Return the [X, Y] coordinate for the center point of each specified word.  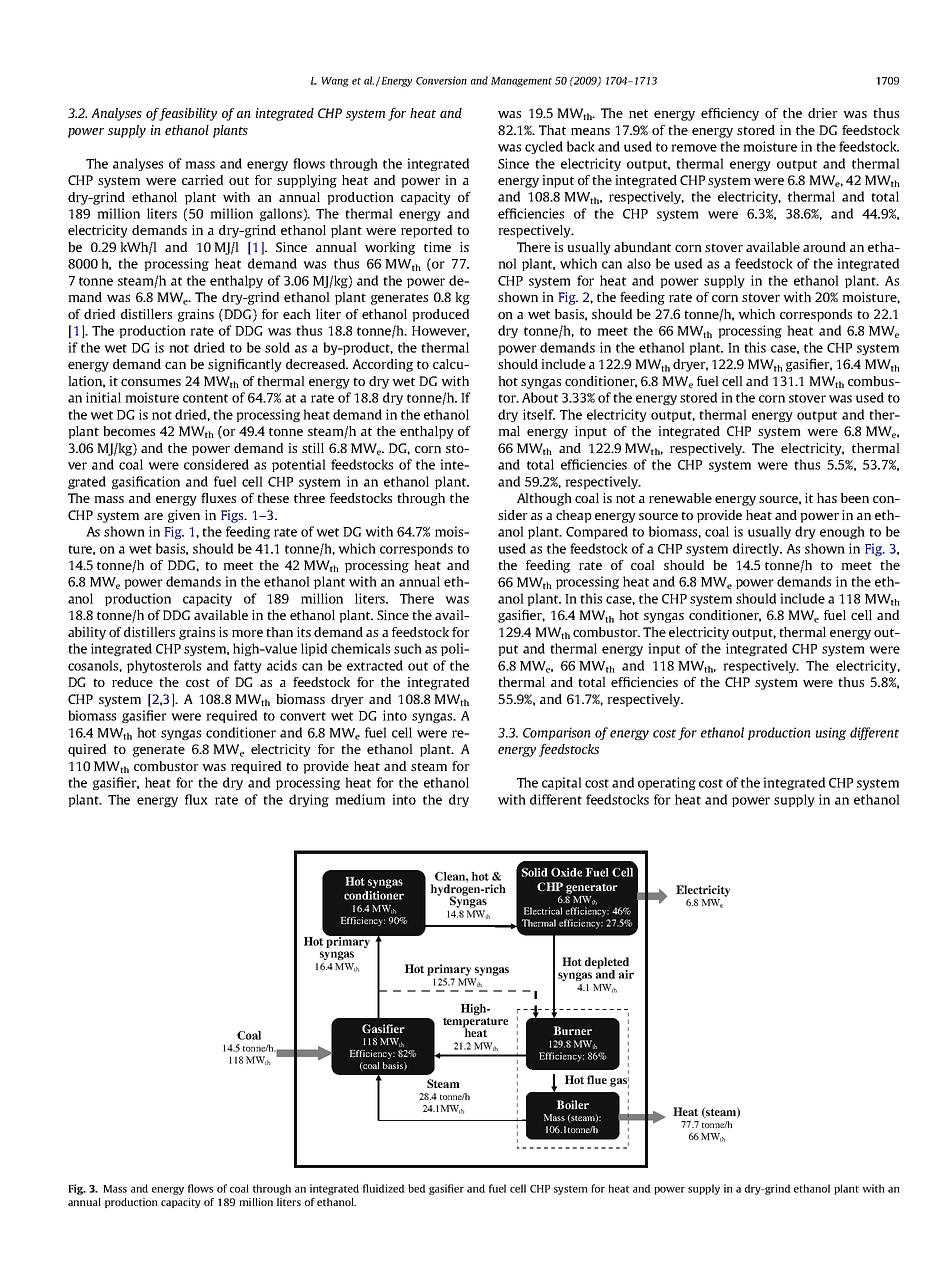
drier [823, 113]
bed [417, 1188]
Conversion [441, 80]
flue [597, 1079]
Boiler [572, 1104]
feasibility [188, 114]
